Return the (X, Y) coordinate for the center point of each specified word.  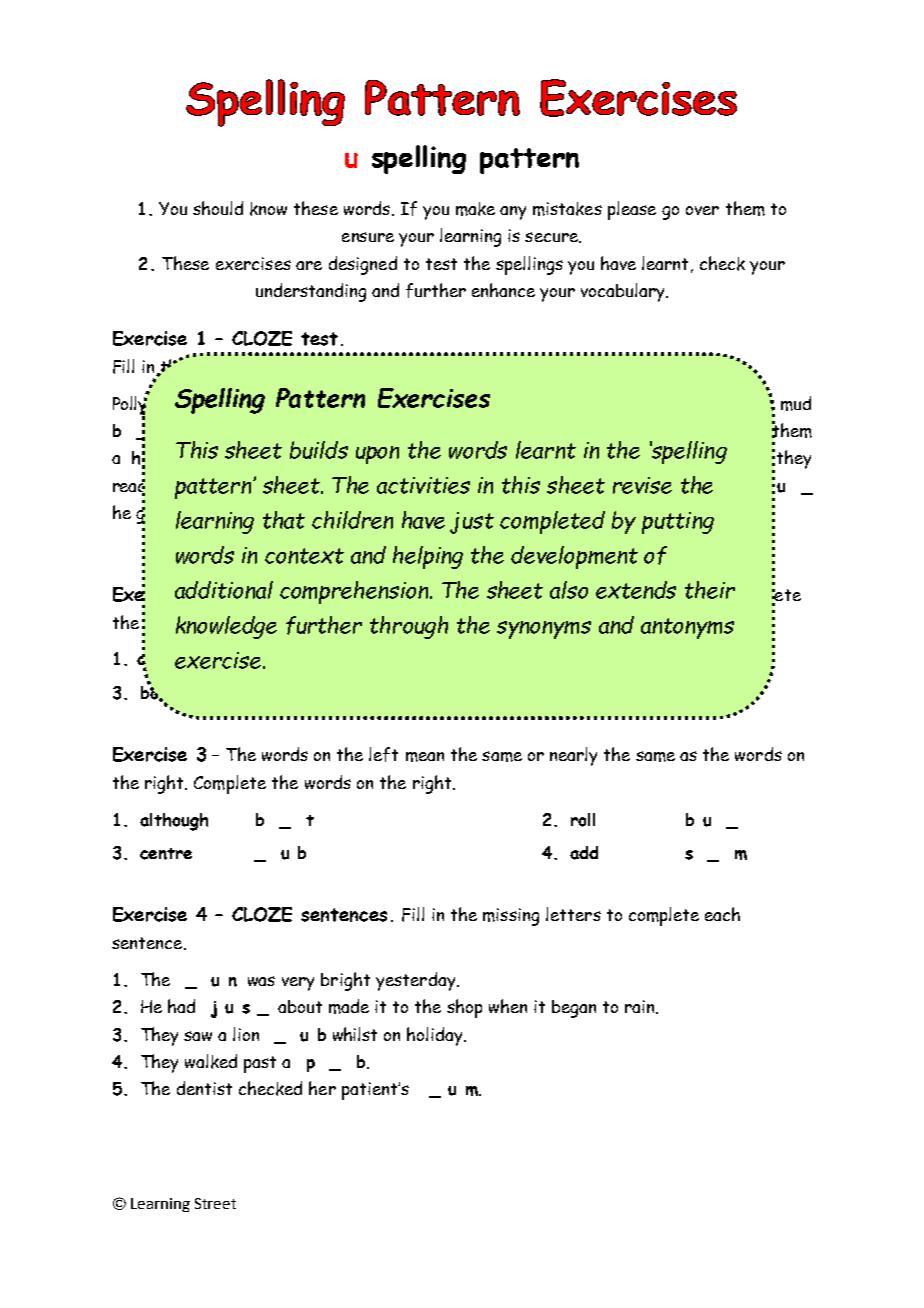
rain (641, 1007)
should (218, 208)
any (513, 213)
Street (215, 1203)
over (702, 210)
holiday (436, 1036)
